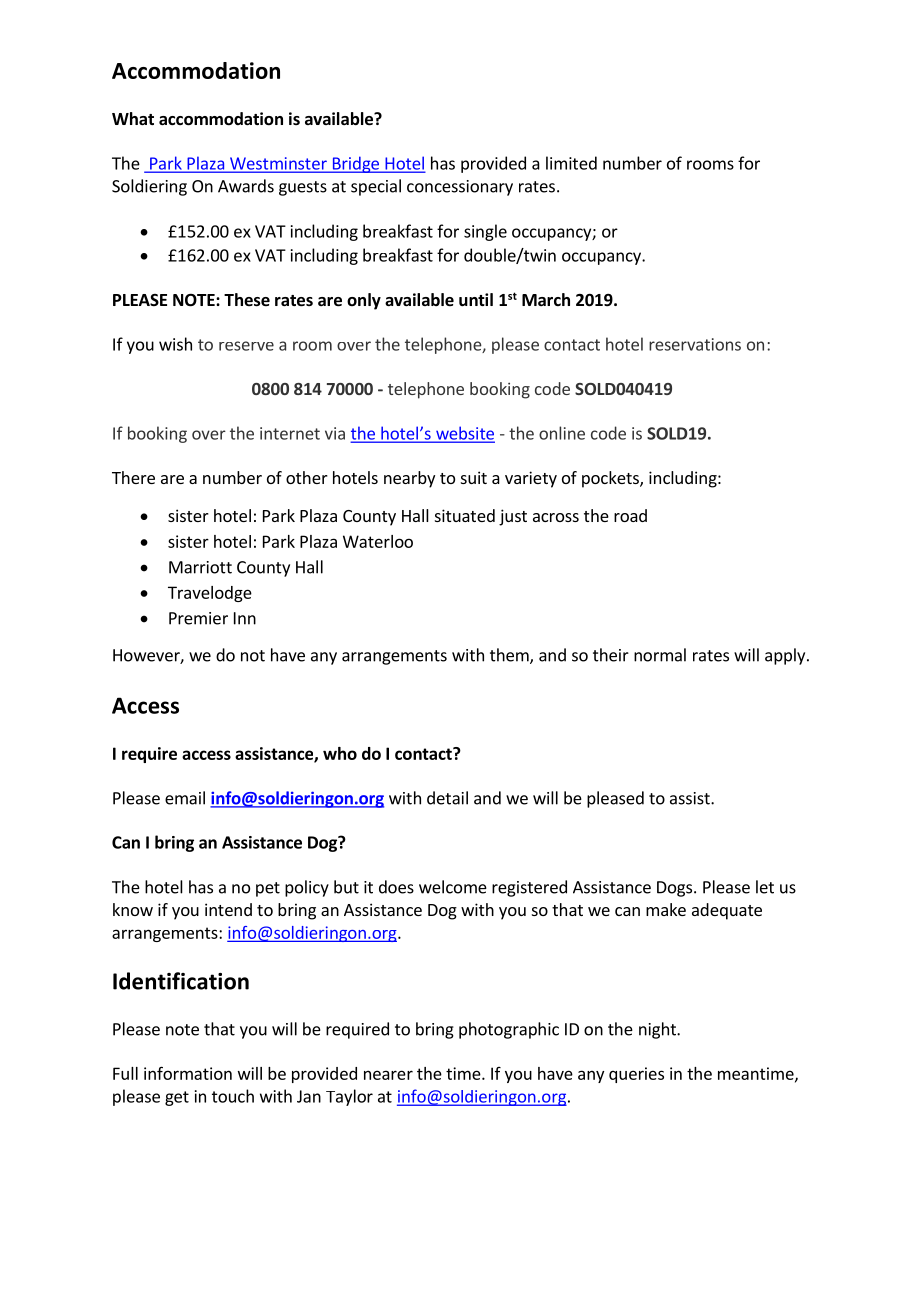  I want to click on detail, so click(447, 798).
